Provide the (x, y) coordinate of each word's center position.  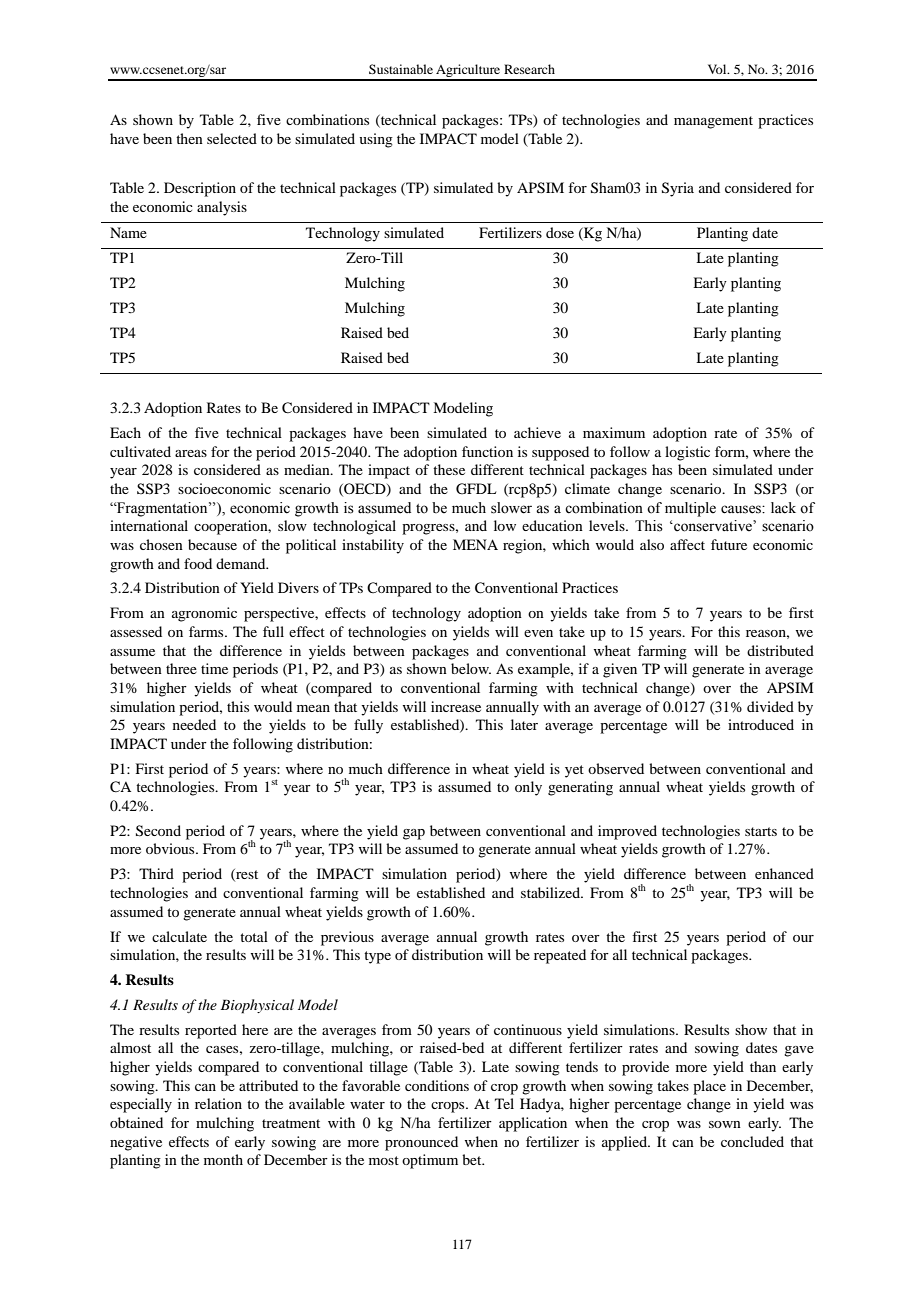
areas (191, 453)
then (189, 138)
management (713, 122)
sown (725, 1124)
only (528, 788)
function (487, 451)
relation (218, 1103)
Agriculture (468, 72)
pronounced (421, 1143)
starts (761, 831)
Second (158, 831)
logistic (687, 453)
